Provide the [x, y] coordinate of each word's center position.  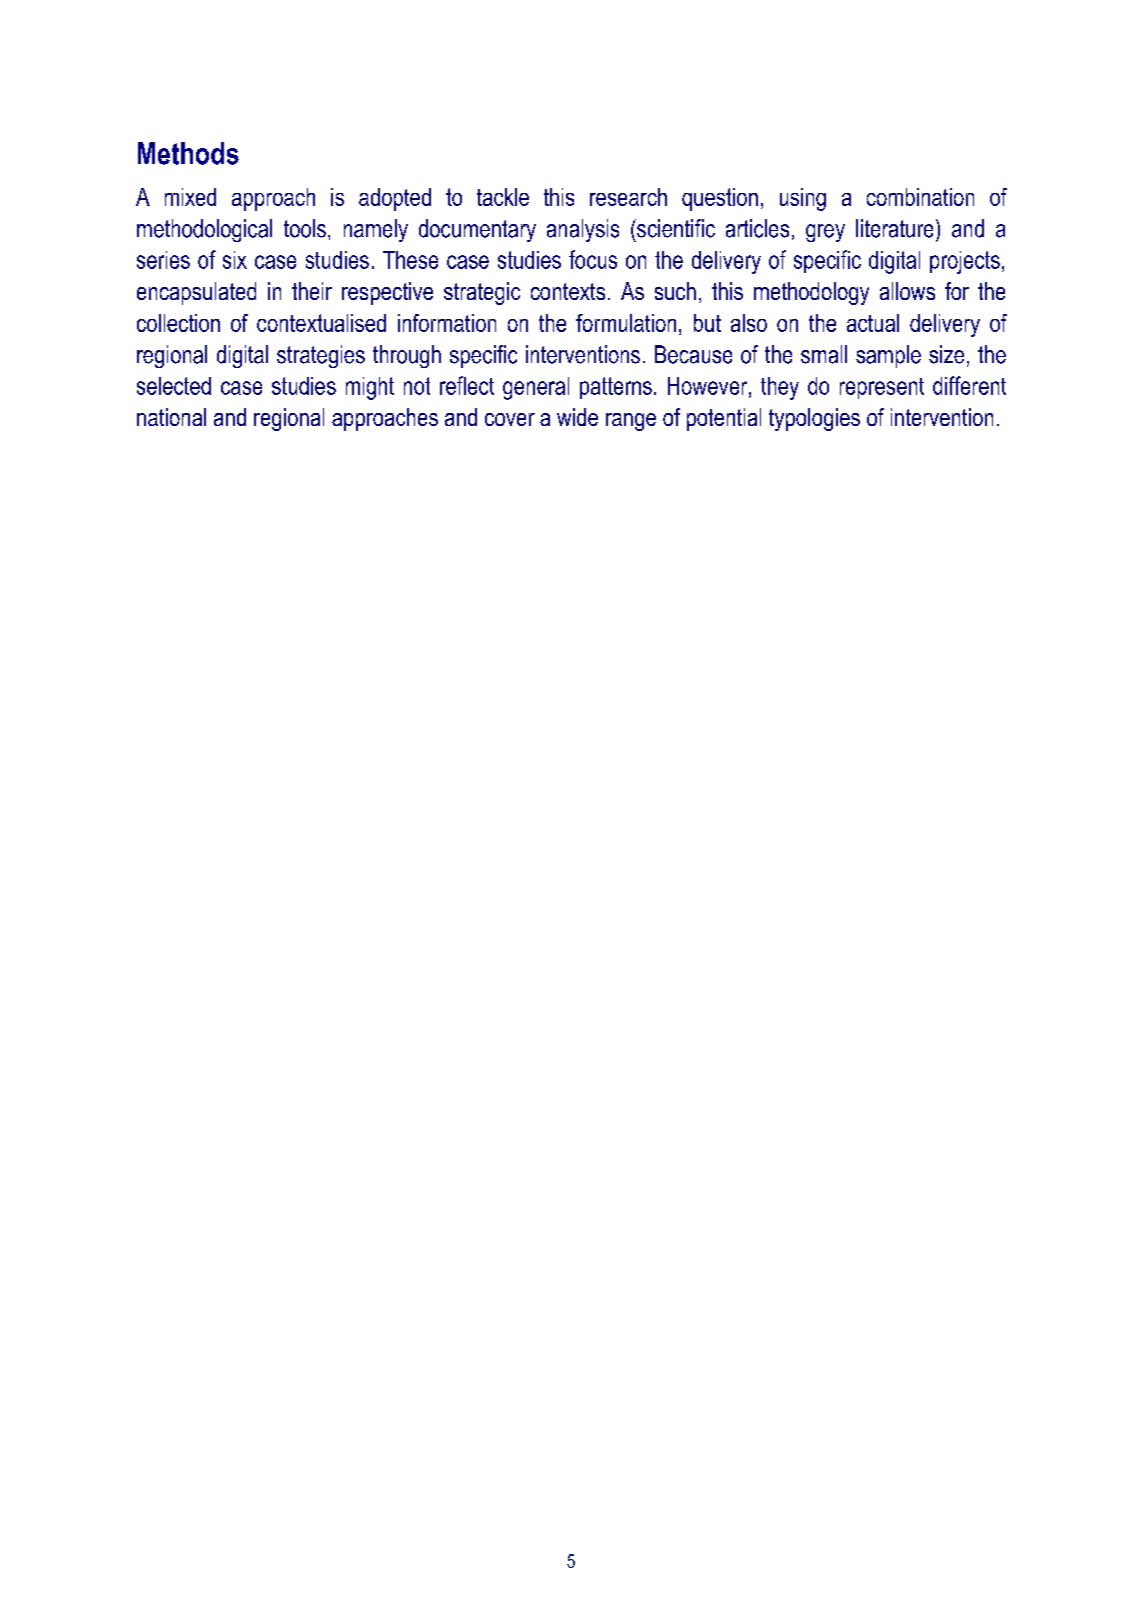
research [628, 197]
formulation [626, 323]
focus [593, 259]
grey [825, 233]
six [235, 260]
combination [920, 197]
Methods [188, 153]
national [171, 417]
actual [873, 323]
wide [577, 417]
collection [178, 323]
